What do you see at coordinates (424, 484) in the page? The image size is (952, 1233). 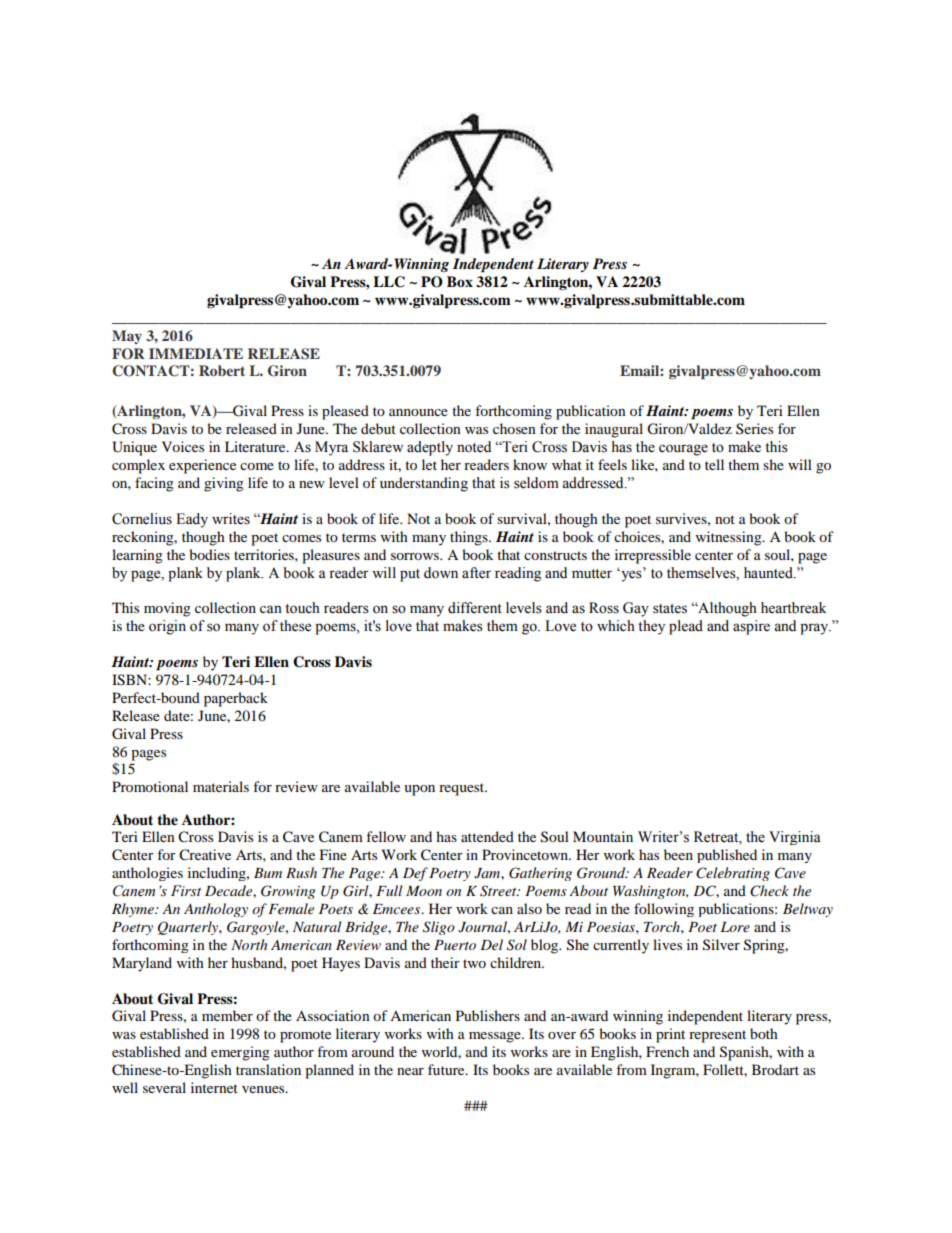 I see `understanding` at bounding box center [424, 484].
